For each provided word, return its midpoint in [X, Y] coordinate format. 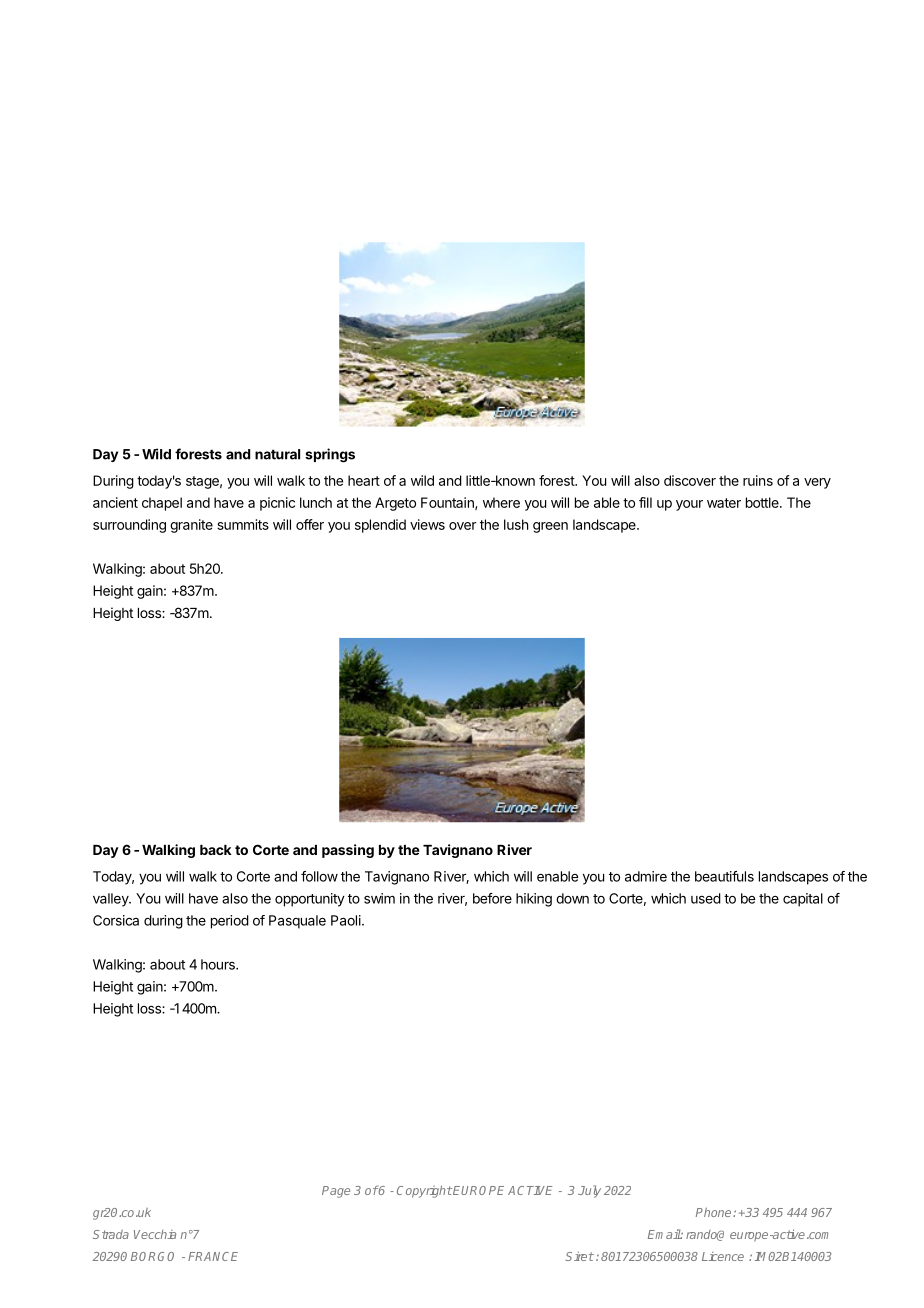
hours [219, 964]
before [492, 898]
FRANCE [213, 1256]
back [216, 850]
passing [348, 851]
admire [646, 876]
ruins [758, 480]
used [706, 898]
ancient [115, 502]
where [501, 502]
